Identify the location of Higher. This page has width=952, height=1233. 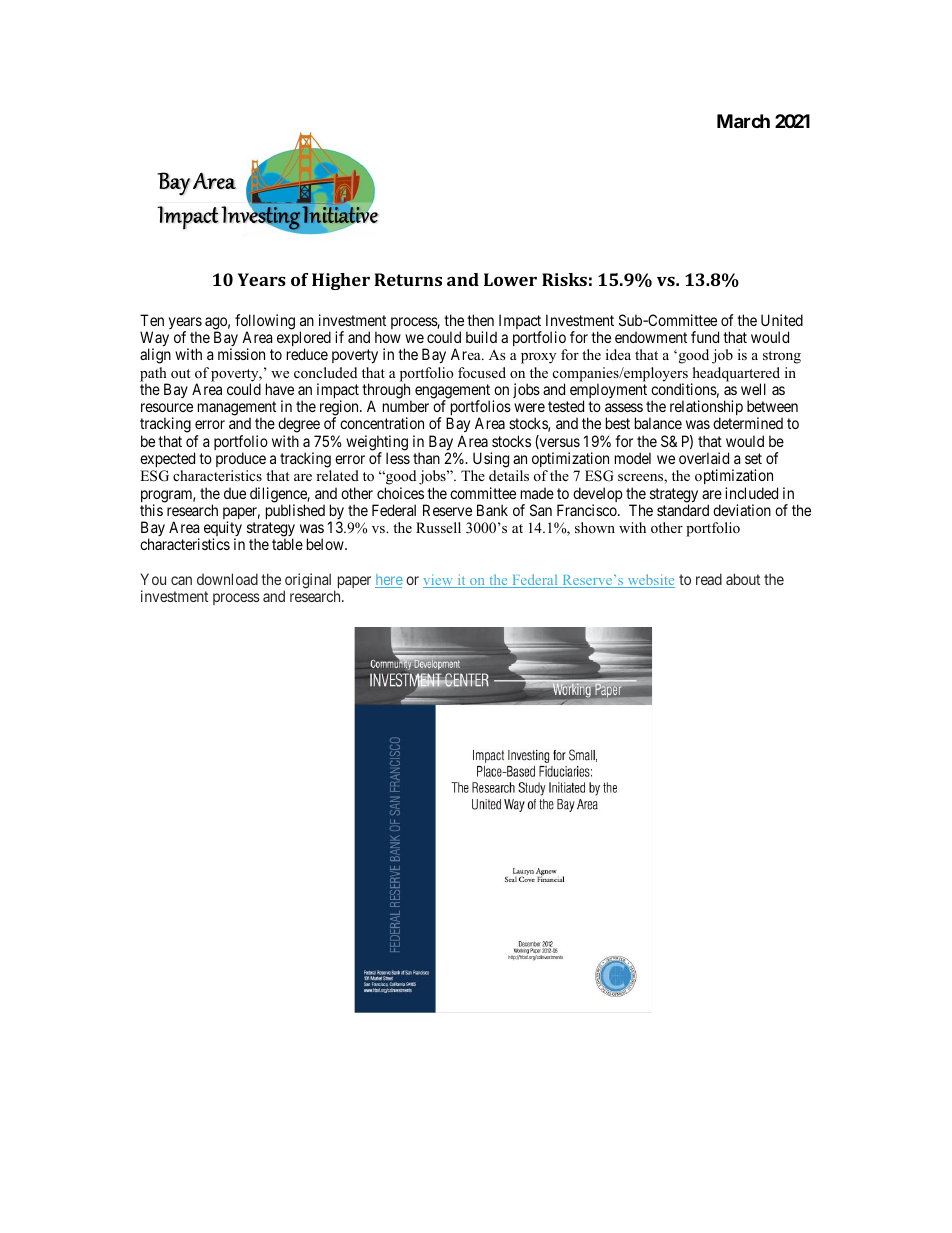
(341, 281).
